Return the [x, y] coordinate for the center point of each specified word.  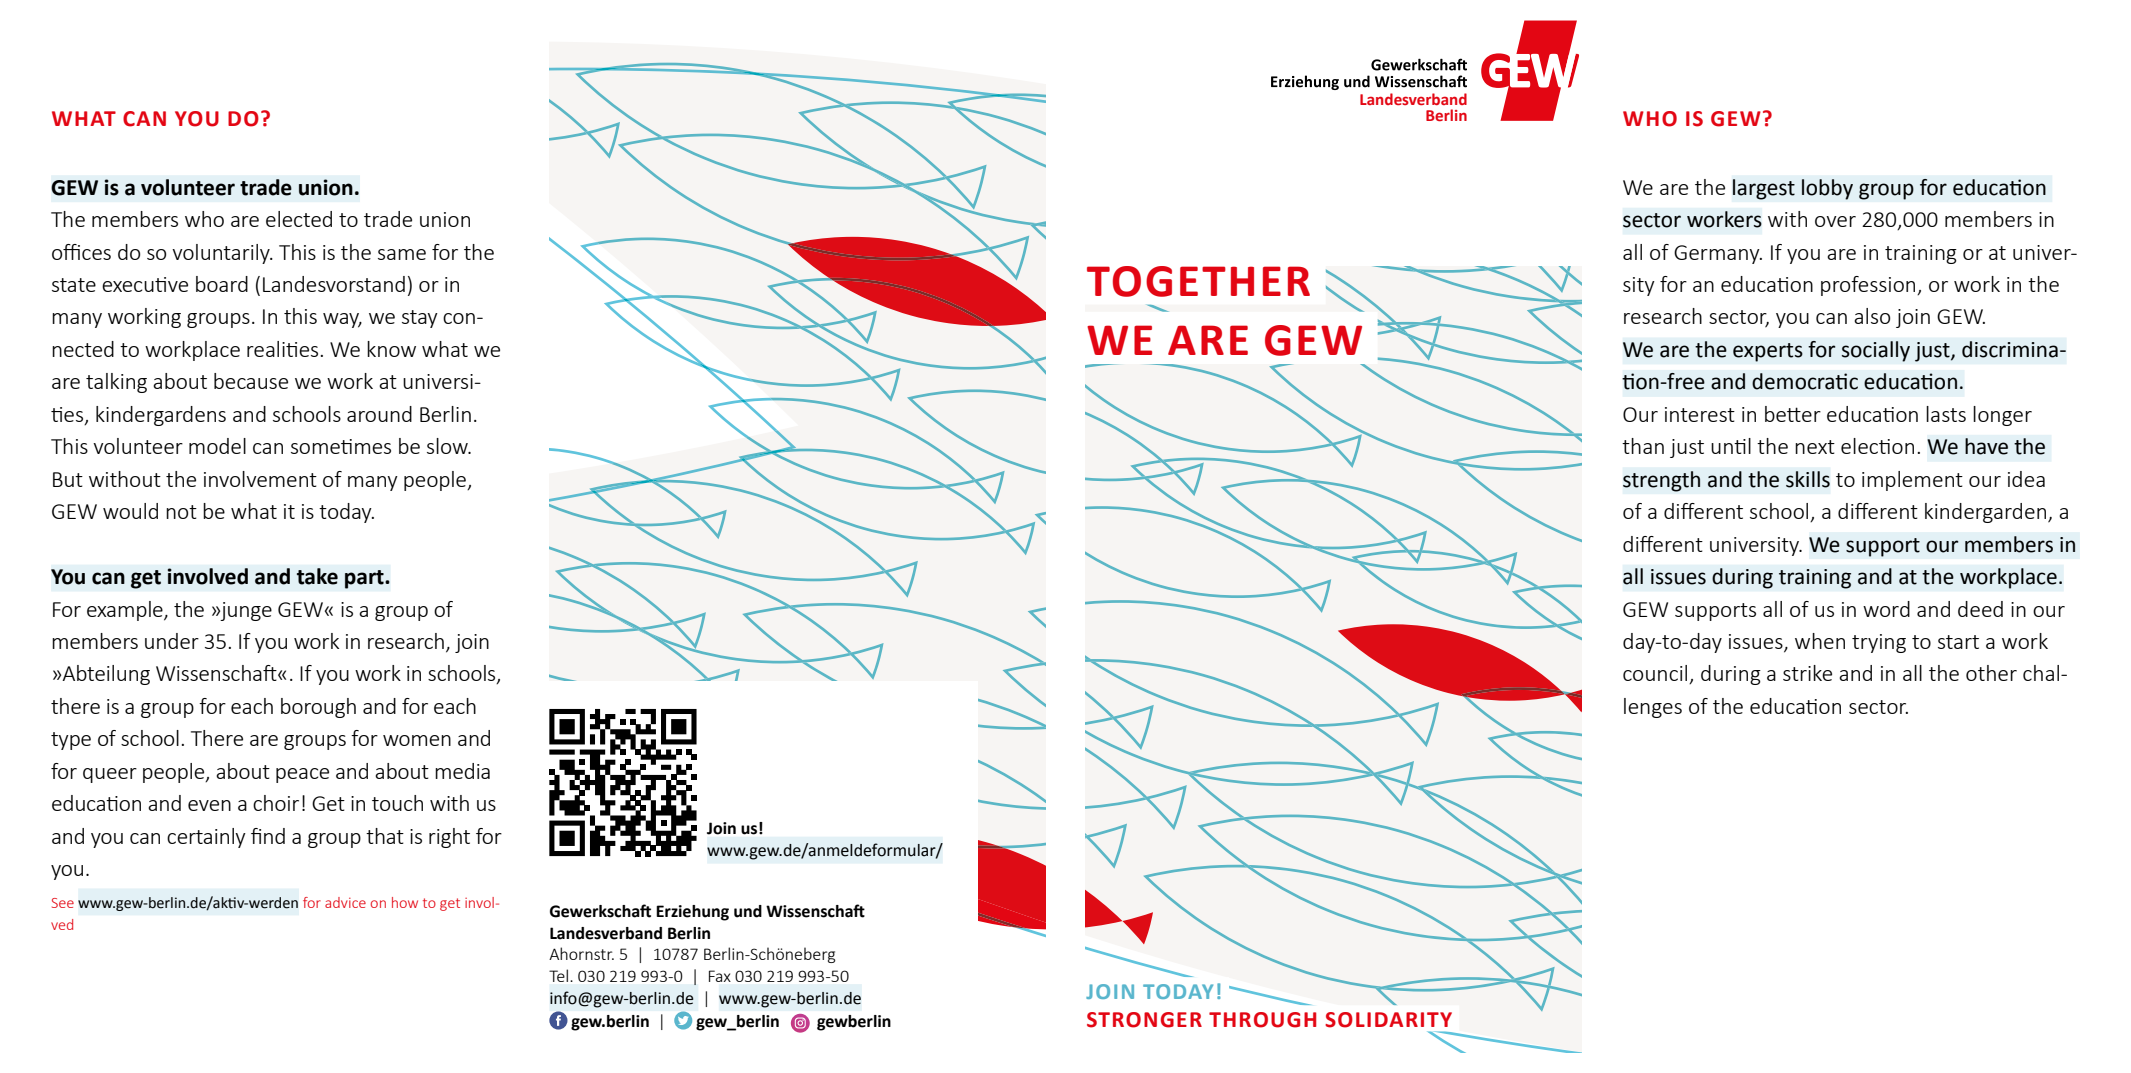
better [1793, 414]
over [1835, 221]
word [1886, 609]
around [379, 414]
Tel [558, 975]
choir [276, 803]
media [462, 771]
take [317, 576]
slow [448, 446]
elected [299, 219]
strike [1807, 673]
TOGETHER [1198, 281]
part [365, 579]
